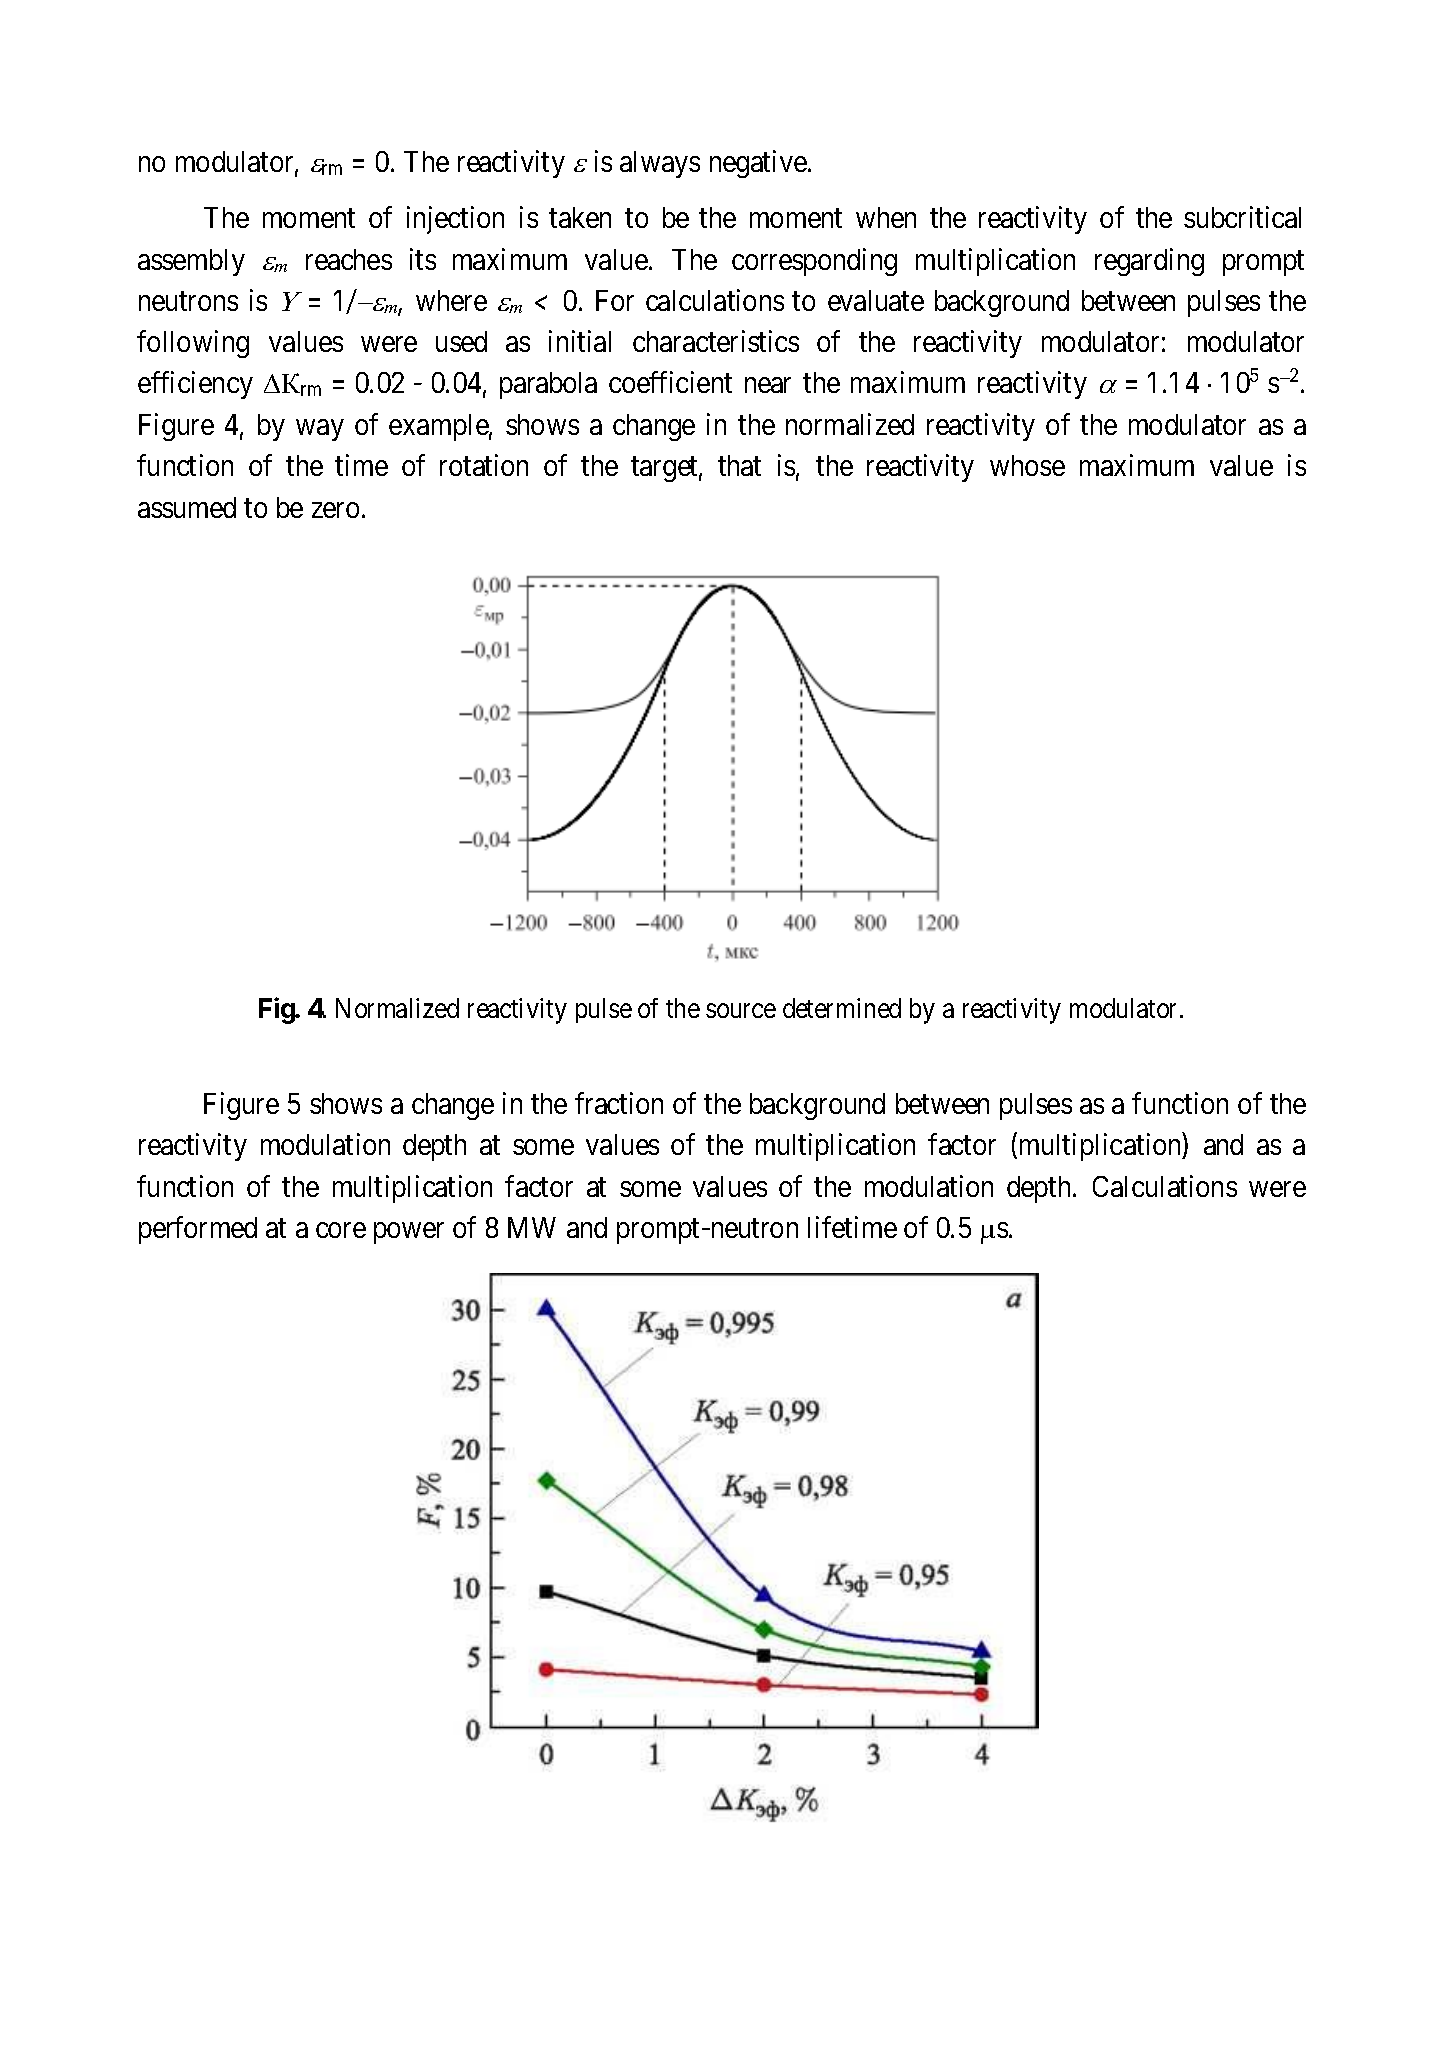 This screenshot has width=1446, height=2046. What do you see at coordinates (660, 164) in the screenshot?
I see `always` at bounding box center [660, 164].
